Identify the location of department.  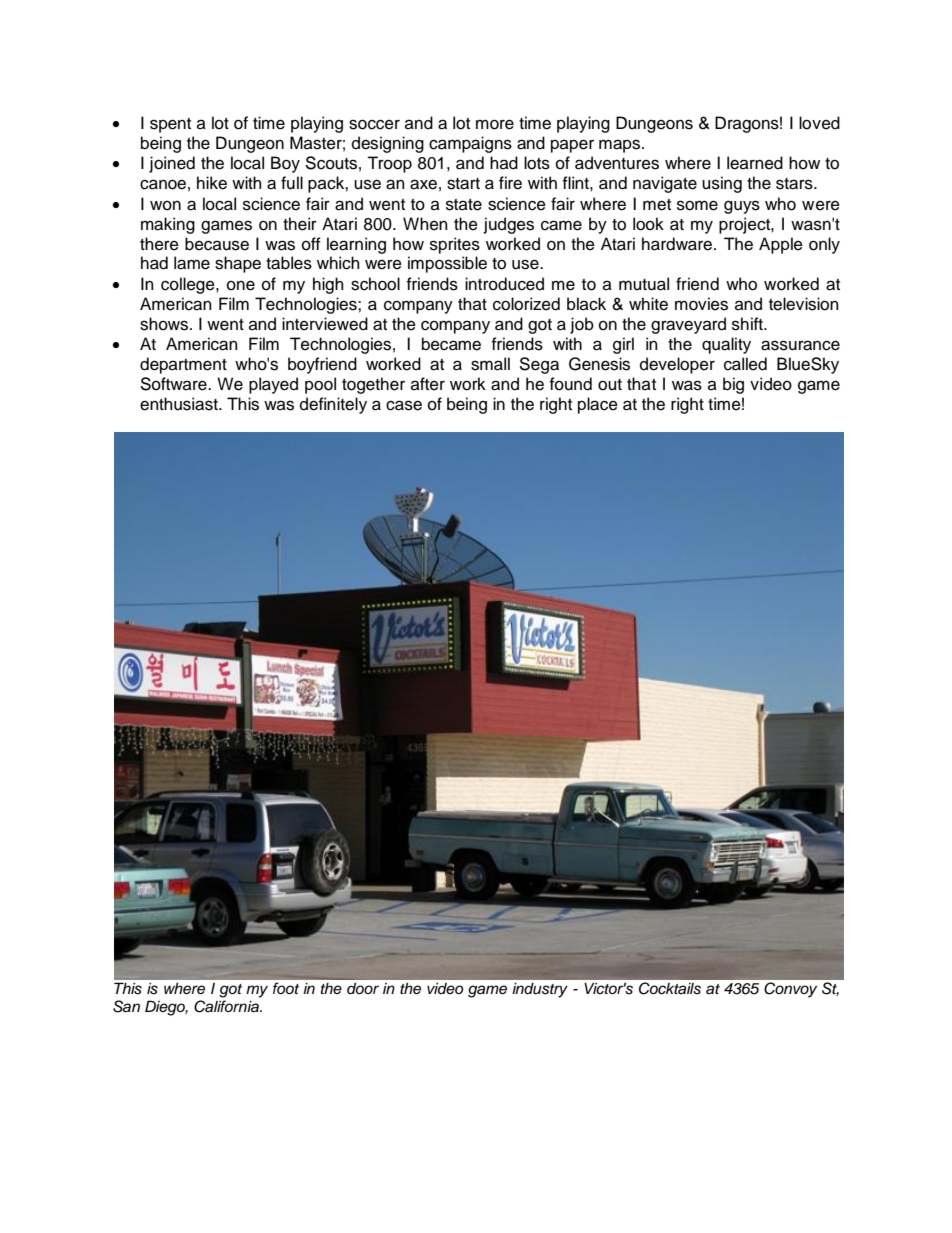
(183, 365).
